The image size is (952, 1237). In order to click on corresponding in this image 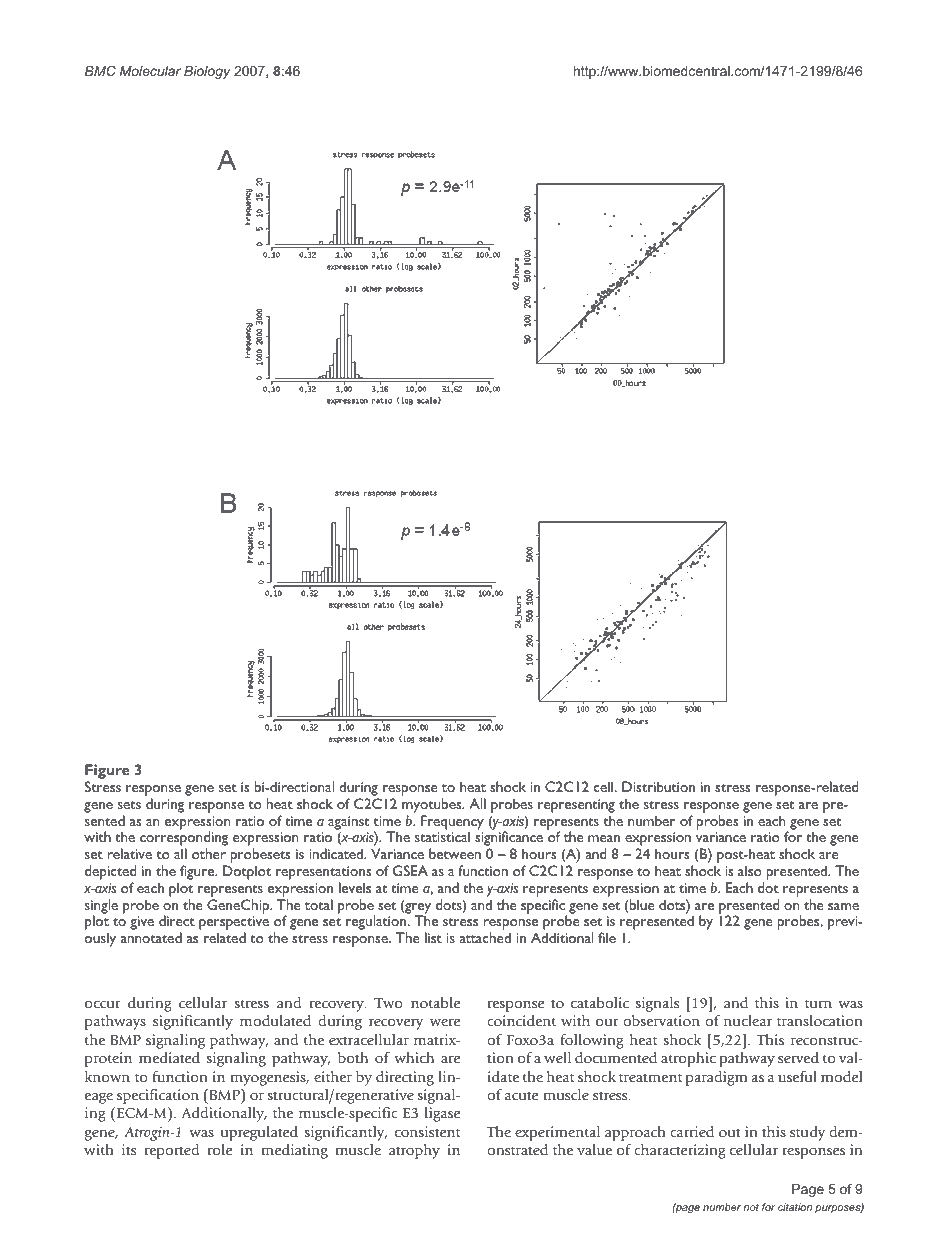, I will do `click(184, 840)`.
